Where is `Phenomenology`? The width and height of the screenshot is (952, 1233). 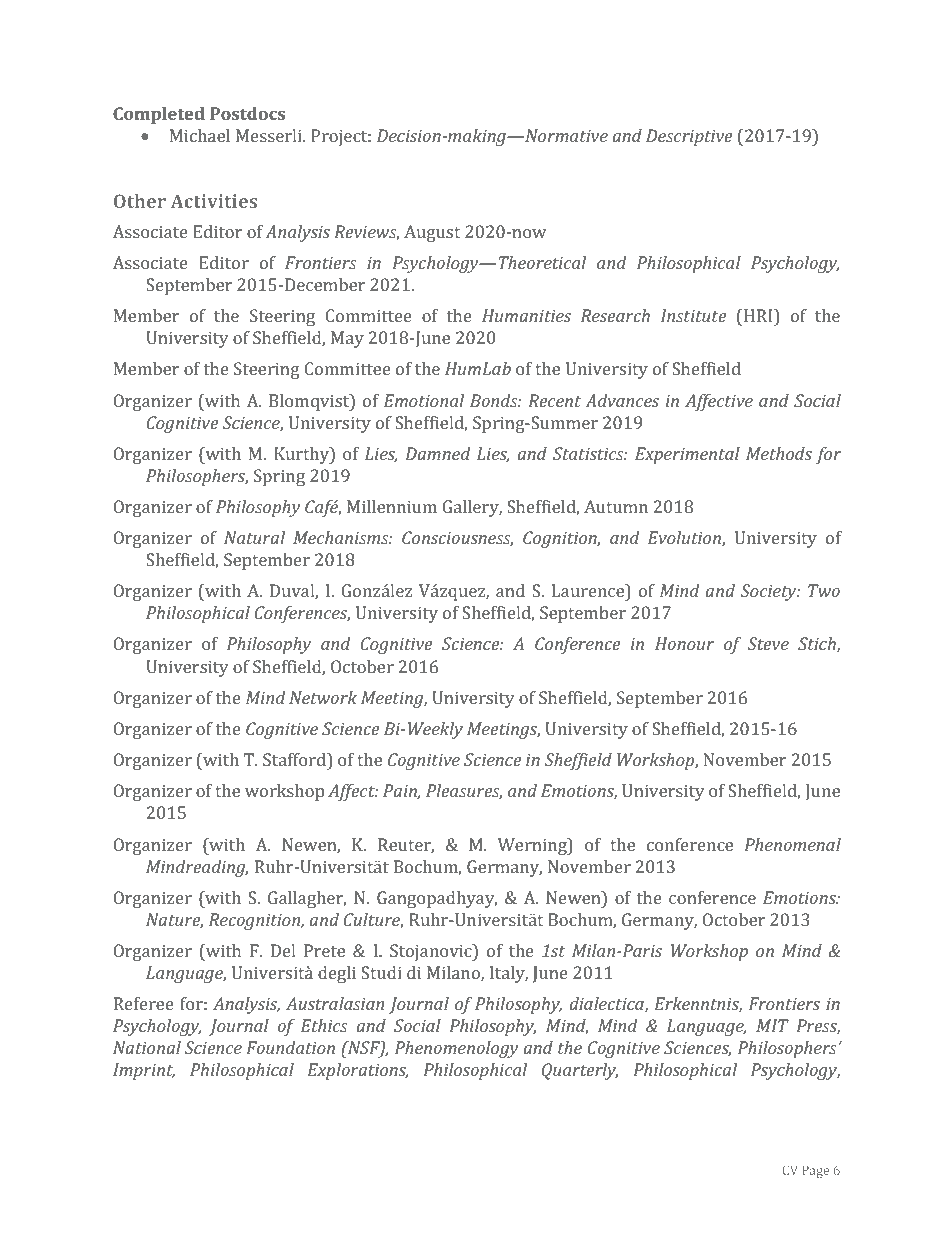 Phenomenology is located at coordinates (457, 1049).
